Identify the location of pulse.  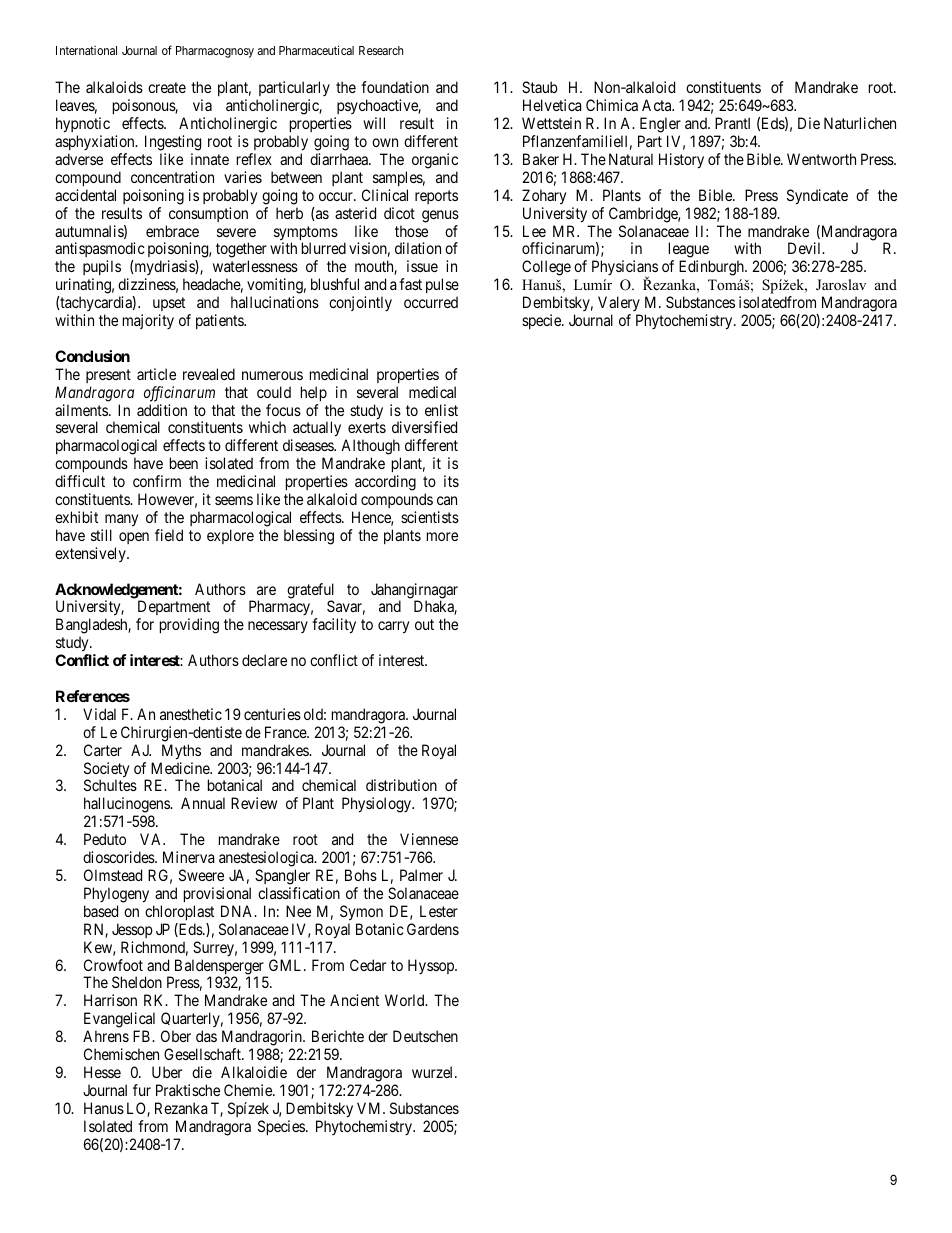
(442, 287).
